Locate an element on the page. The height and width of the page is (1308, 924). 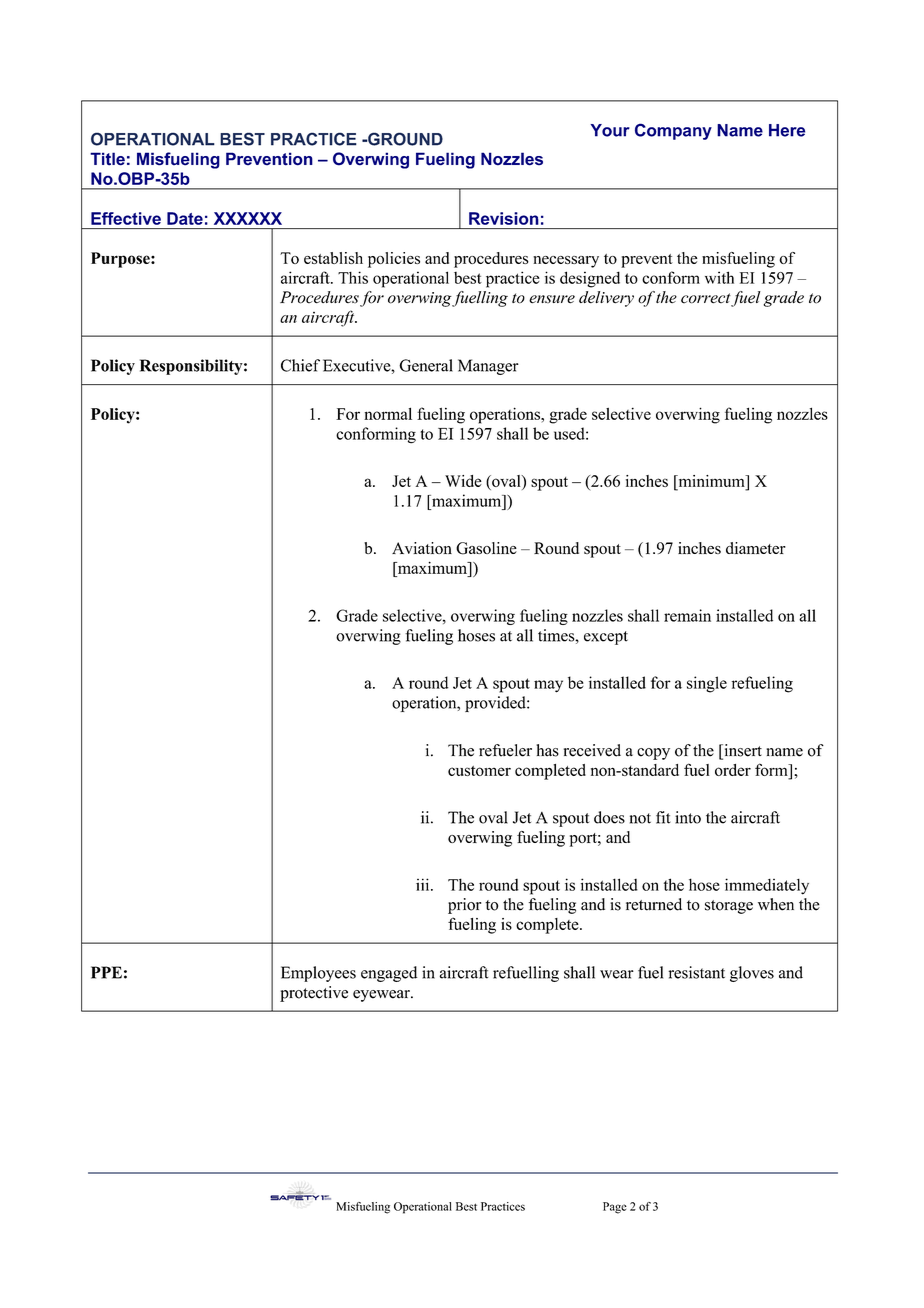
prior is located at coordinates (464, 906).
